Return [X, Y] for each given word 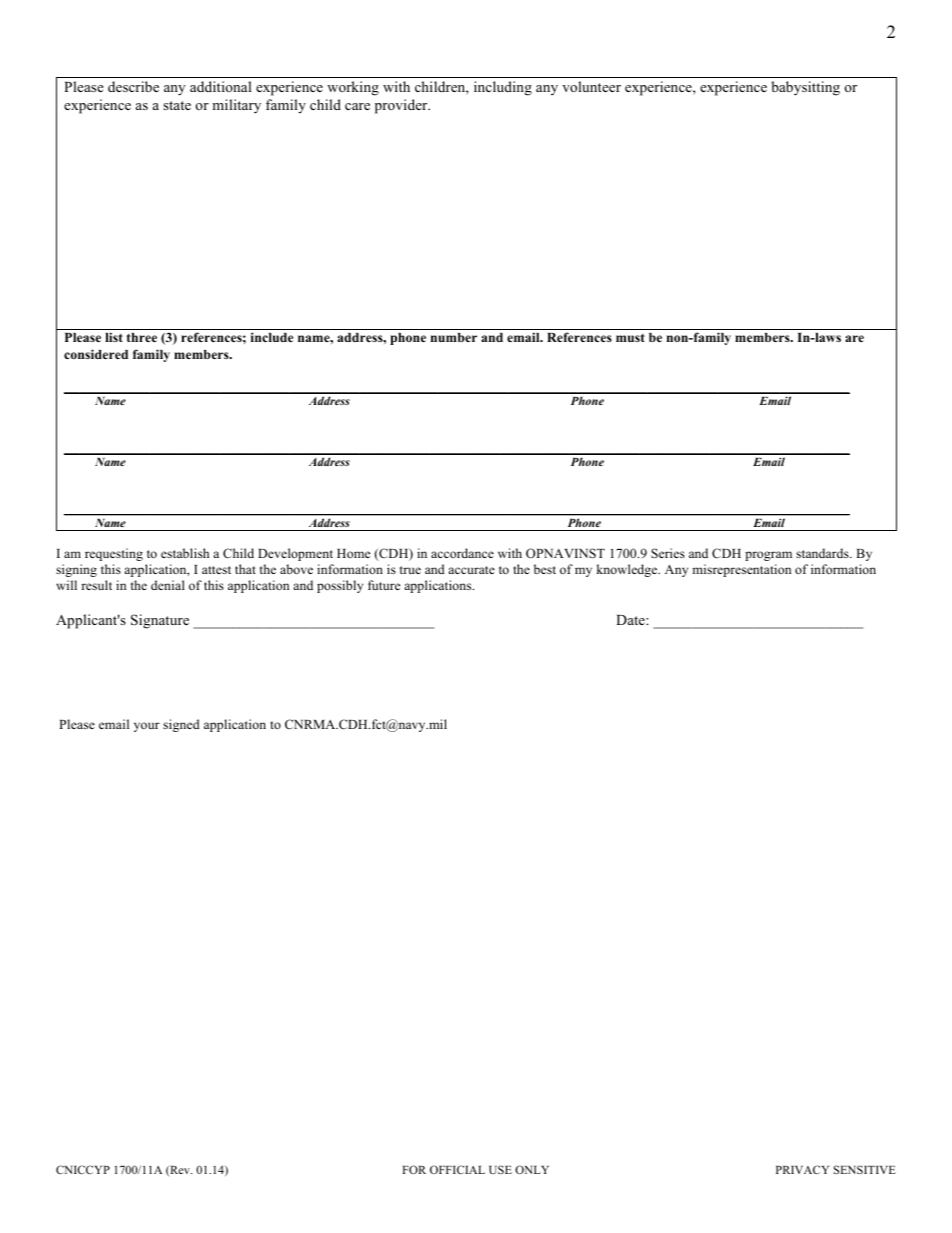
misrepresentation [741, 570]
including [503, 88]
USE [500, 1169]
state [177, 105]
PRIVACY [802, 1169]
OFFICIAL [457, 1169]
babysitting [805, 88]
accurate [471, 570]
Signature [160, 621]
